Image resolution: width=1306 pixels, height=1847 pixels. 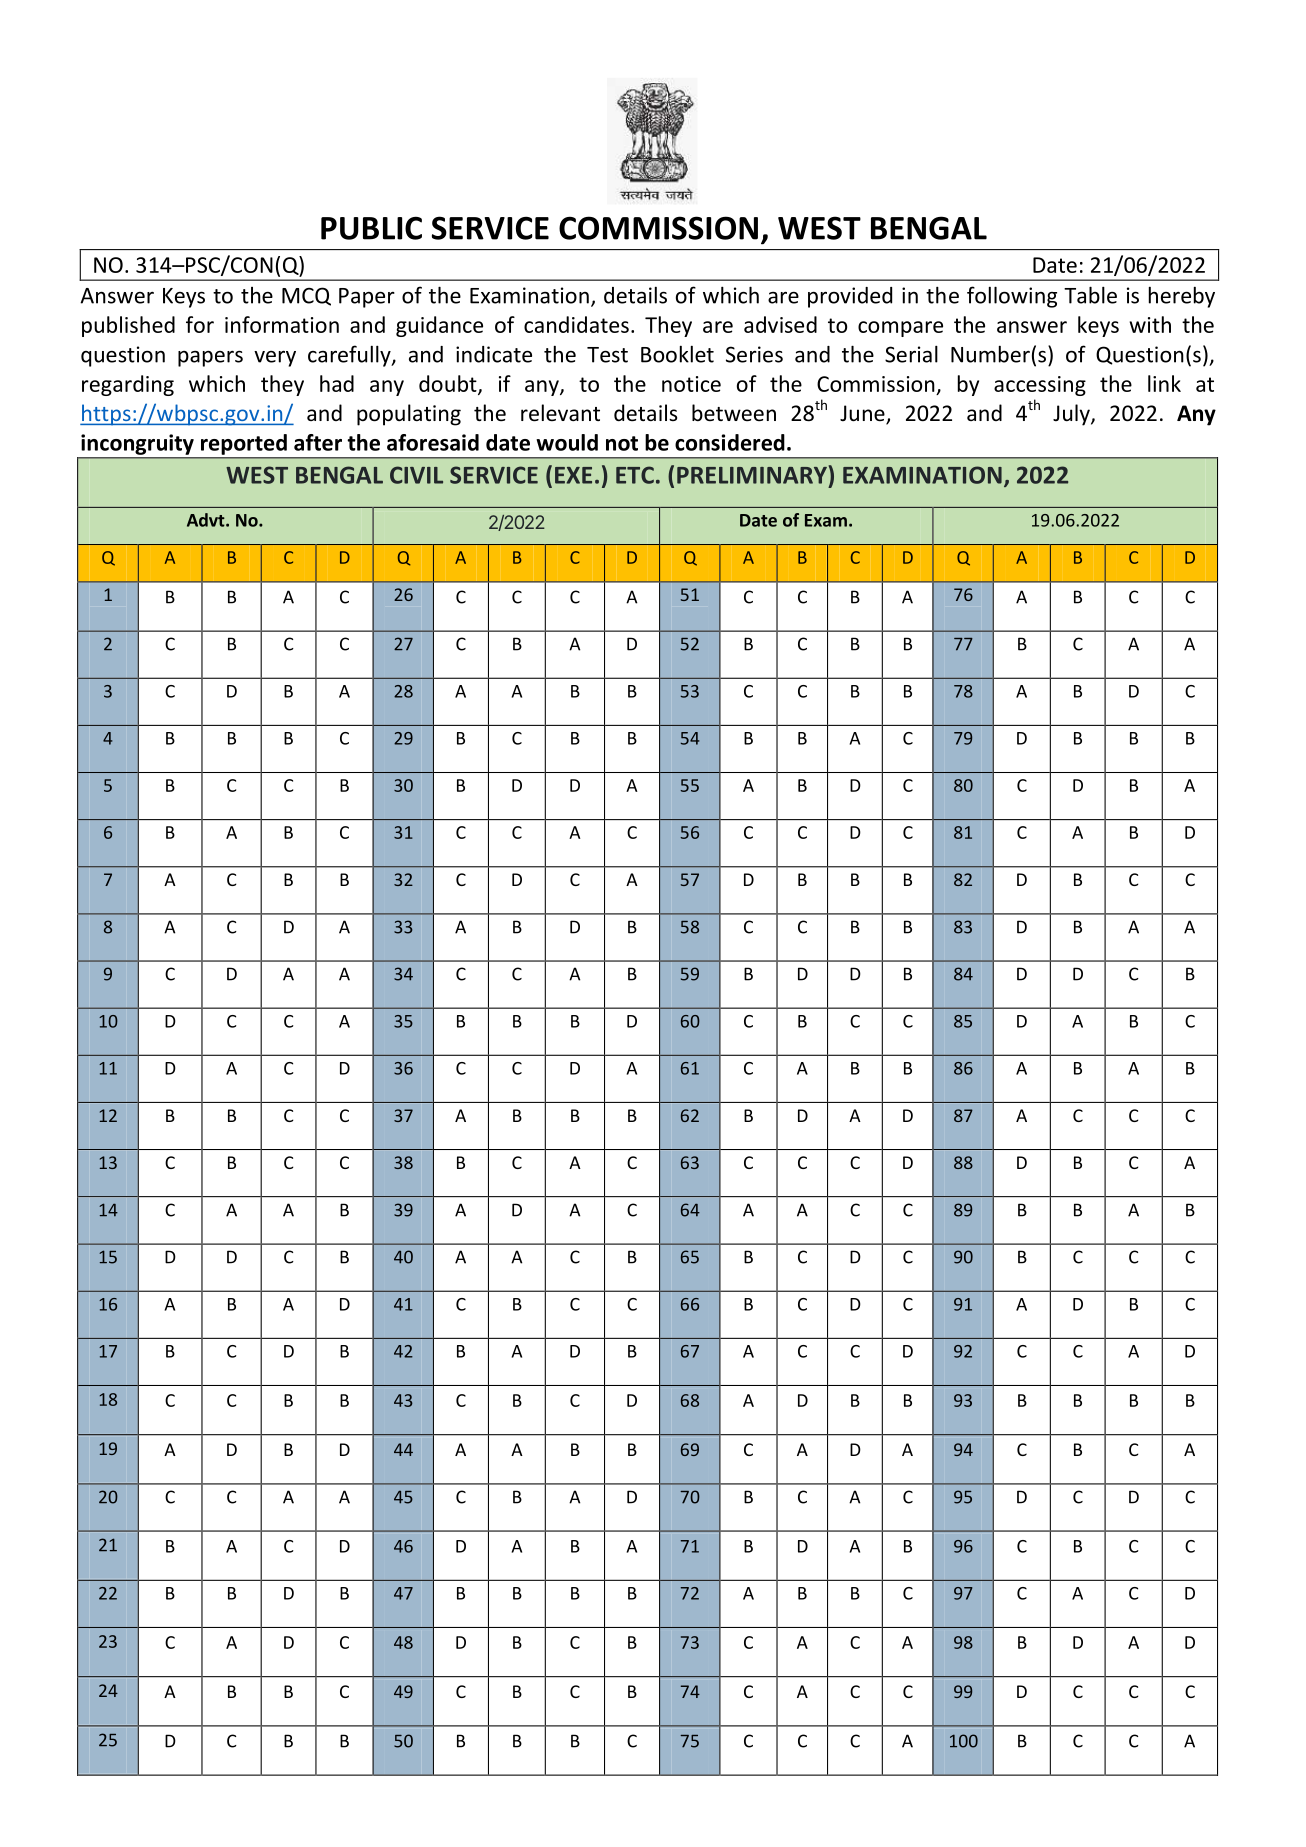 What do you see at coordinates (850, 297) in the screenshot?
I see `provided` at bounding box center [850, 297].
